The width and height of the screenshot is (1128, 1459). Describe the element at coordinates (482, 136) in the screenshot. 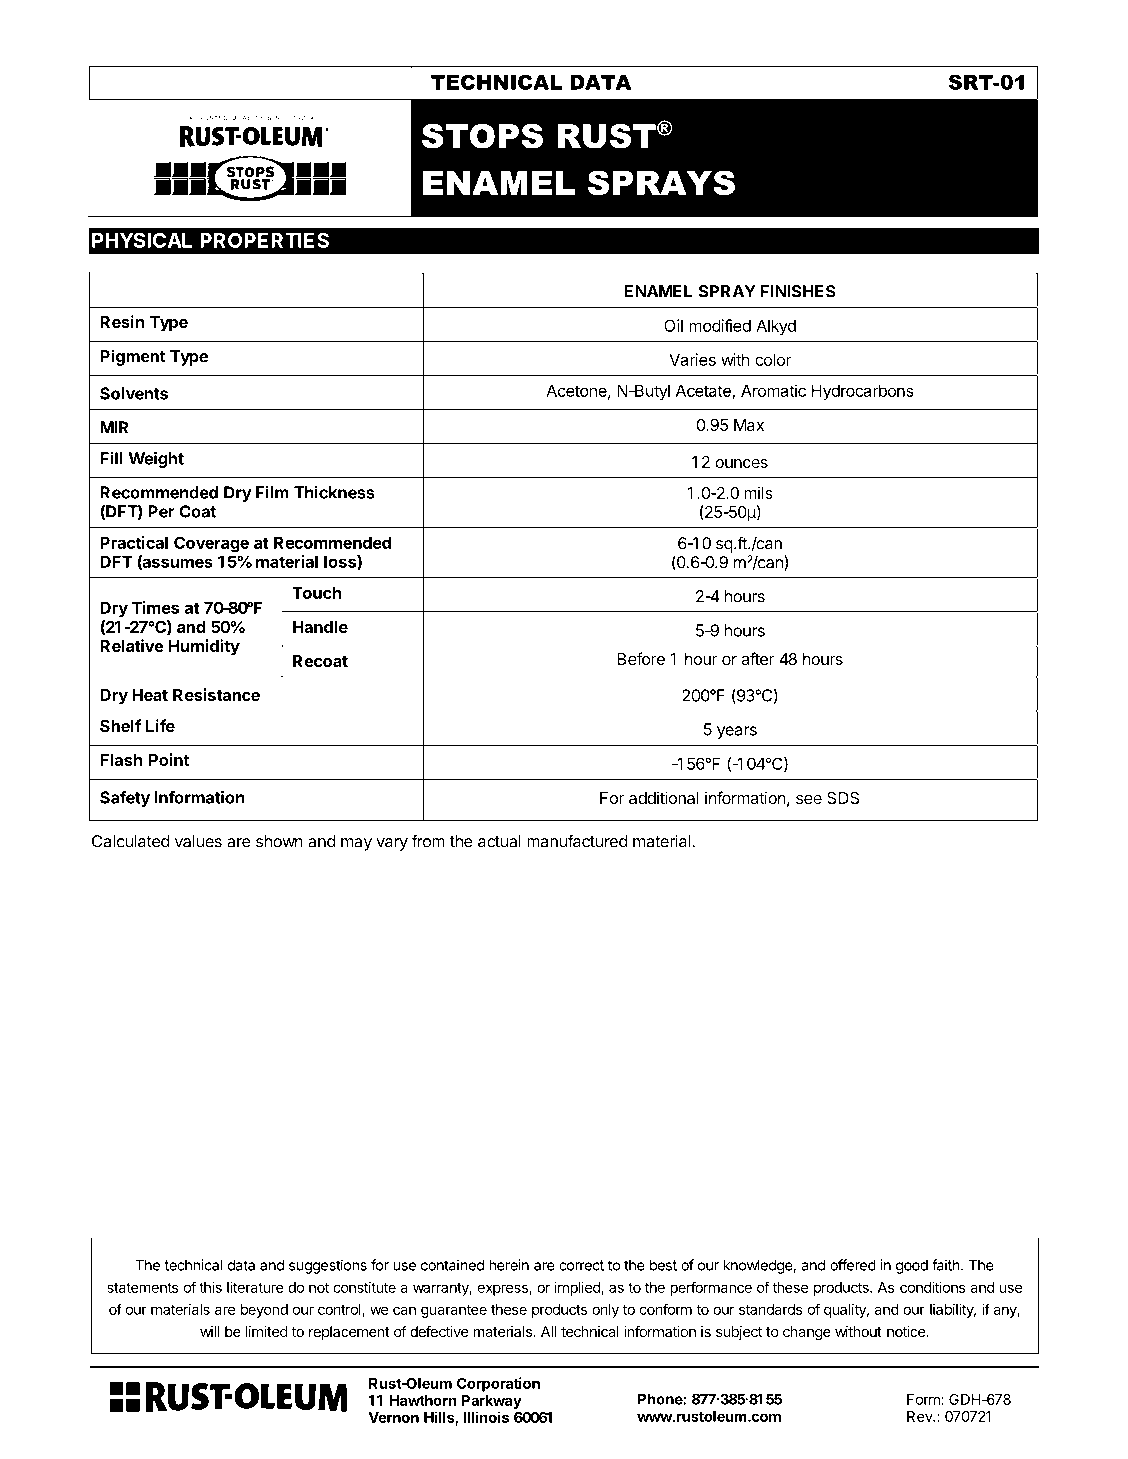

I see `STOPS` at that location.
